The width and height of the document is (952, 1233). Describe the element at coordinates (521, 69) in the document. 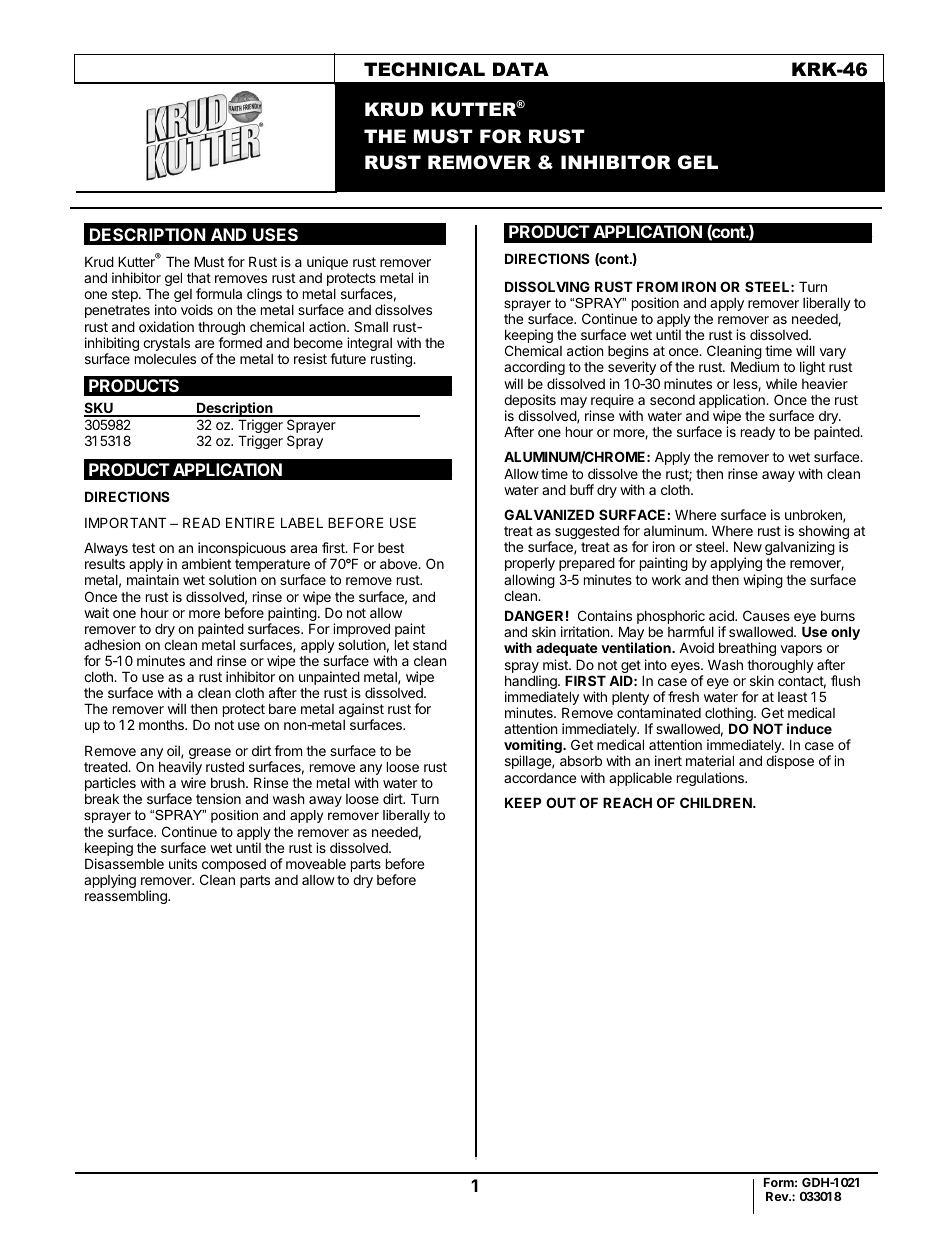

I see `DATA` at that location.
